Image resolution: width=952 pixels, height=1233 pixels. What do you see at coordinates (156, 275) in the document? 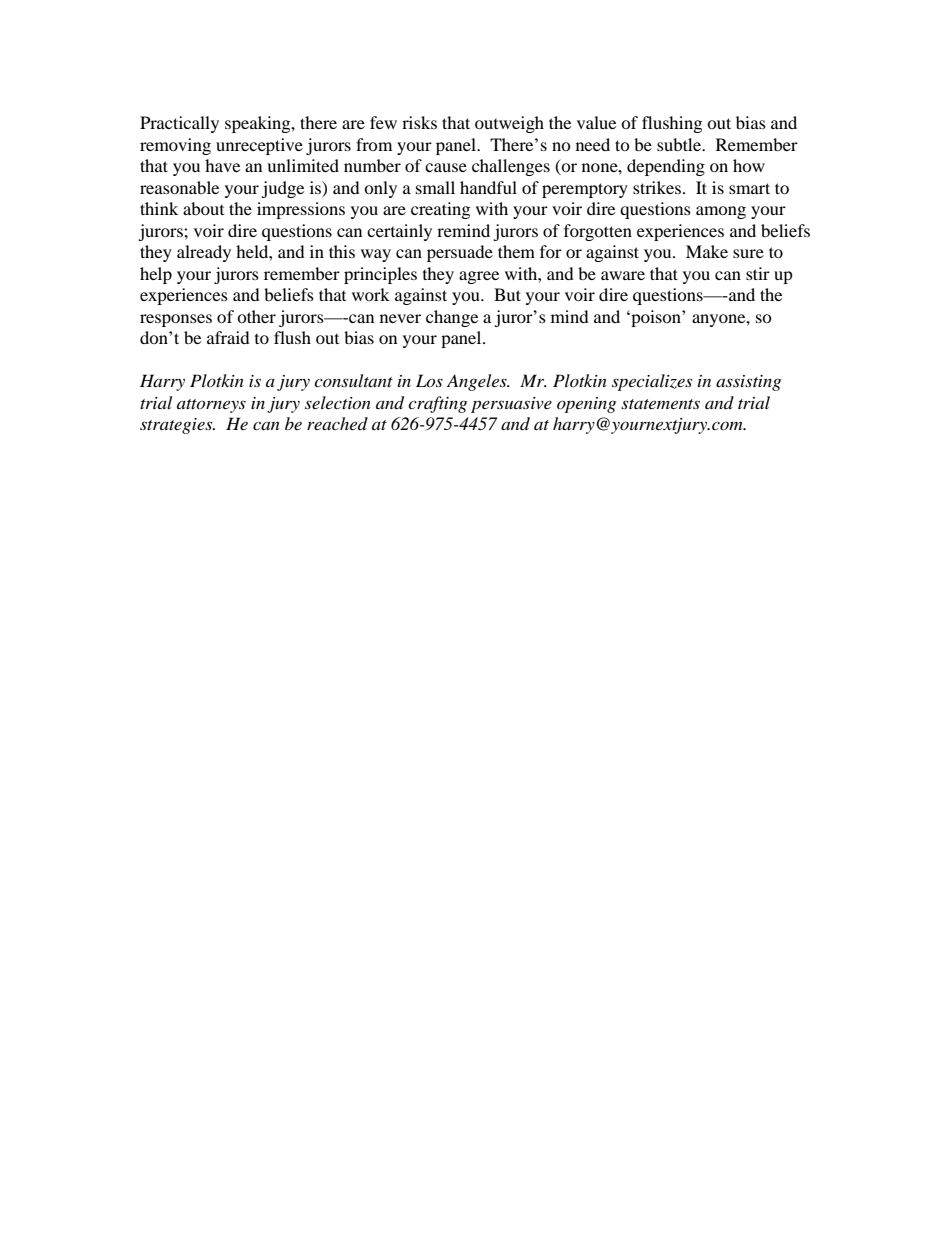
I see `help` at bounding box center [156, 275].
